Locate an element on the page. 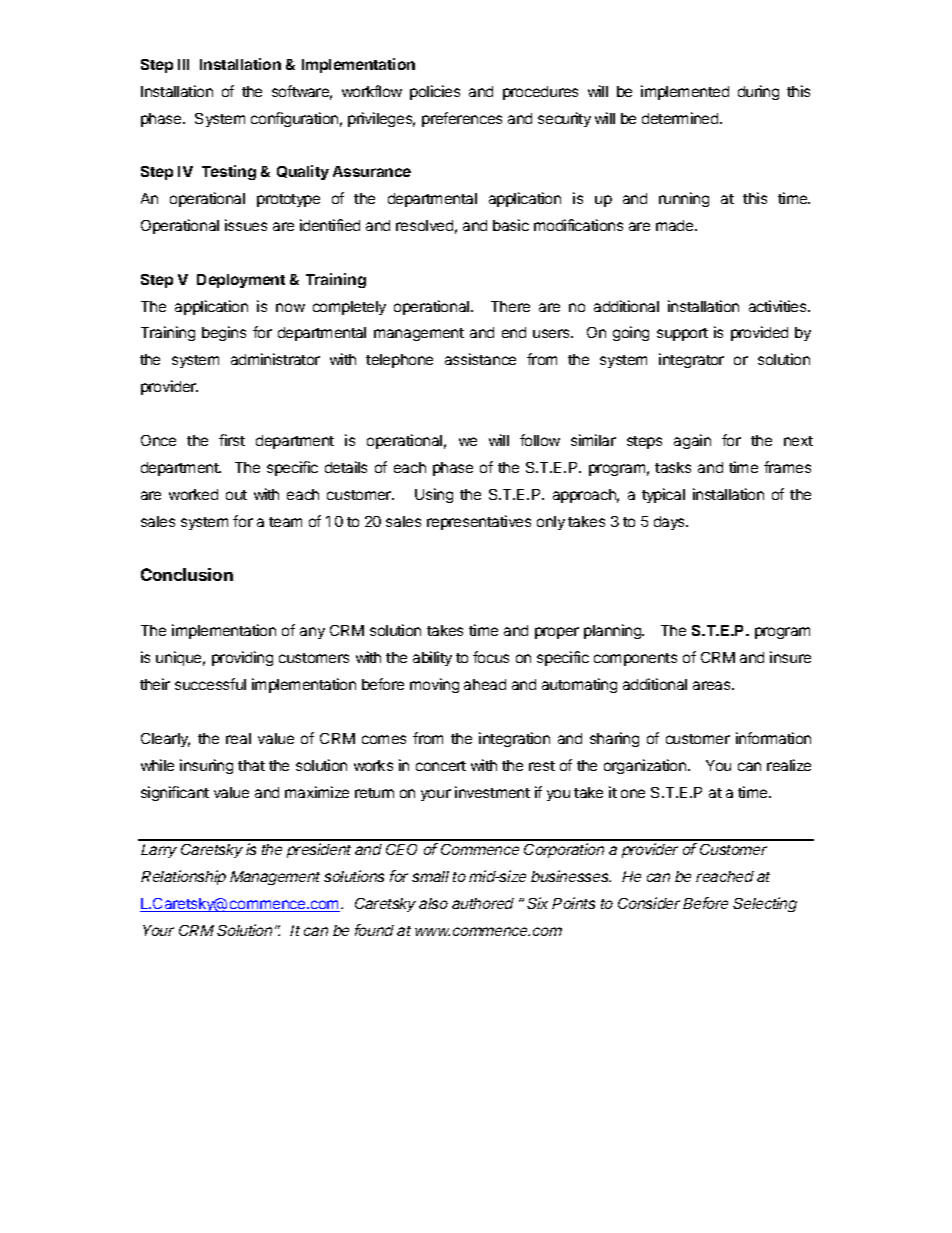 The image size is (952, 1233). again is located at coordinates (692, 441).
